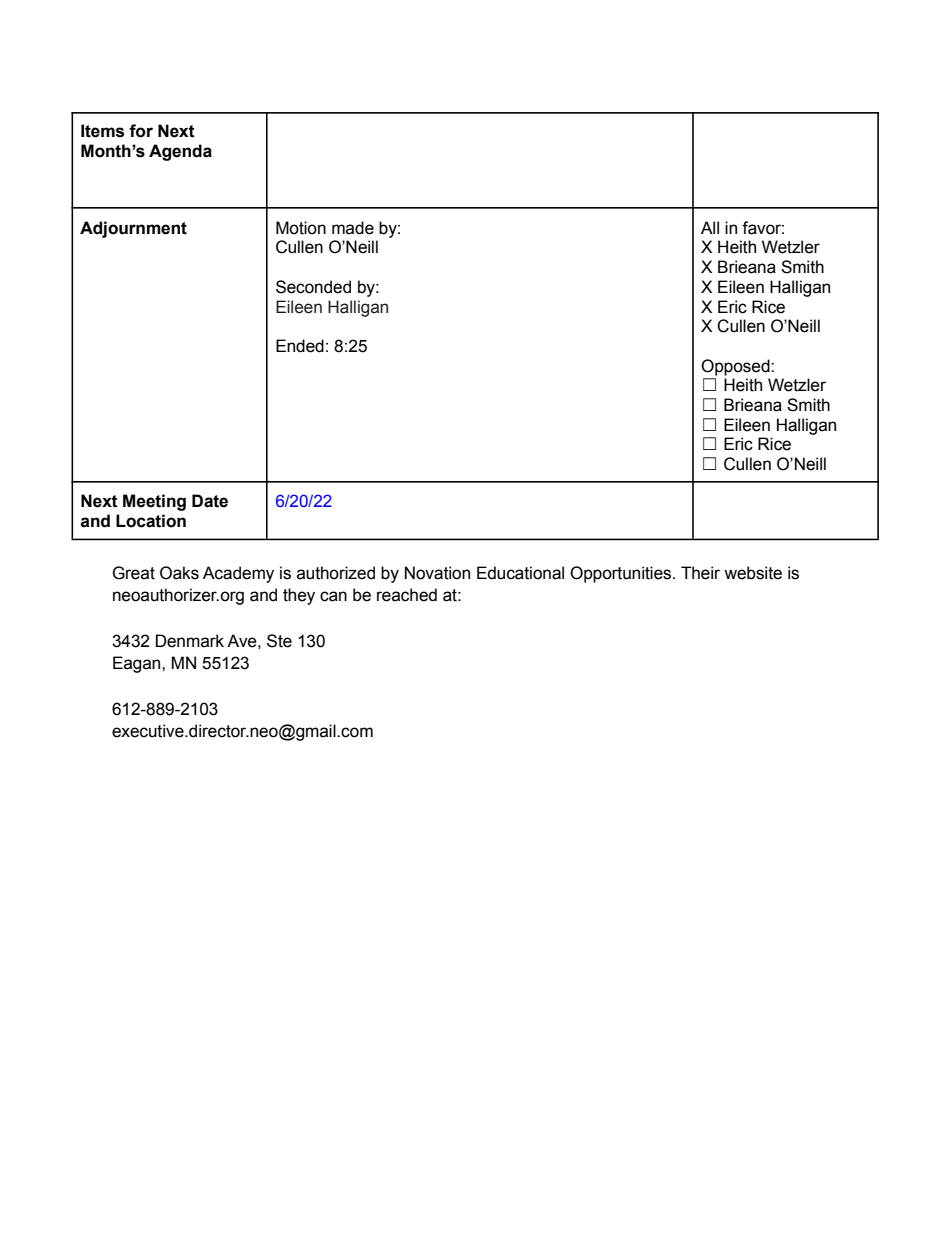 This screenshot has width=952, height=1233. What do you see at coordinates (210, 501) in the screenshot?
I see `Date` at bounding box center [210, 501].
